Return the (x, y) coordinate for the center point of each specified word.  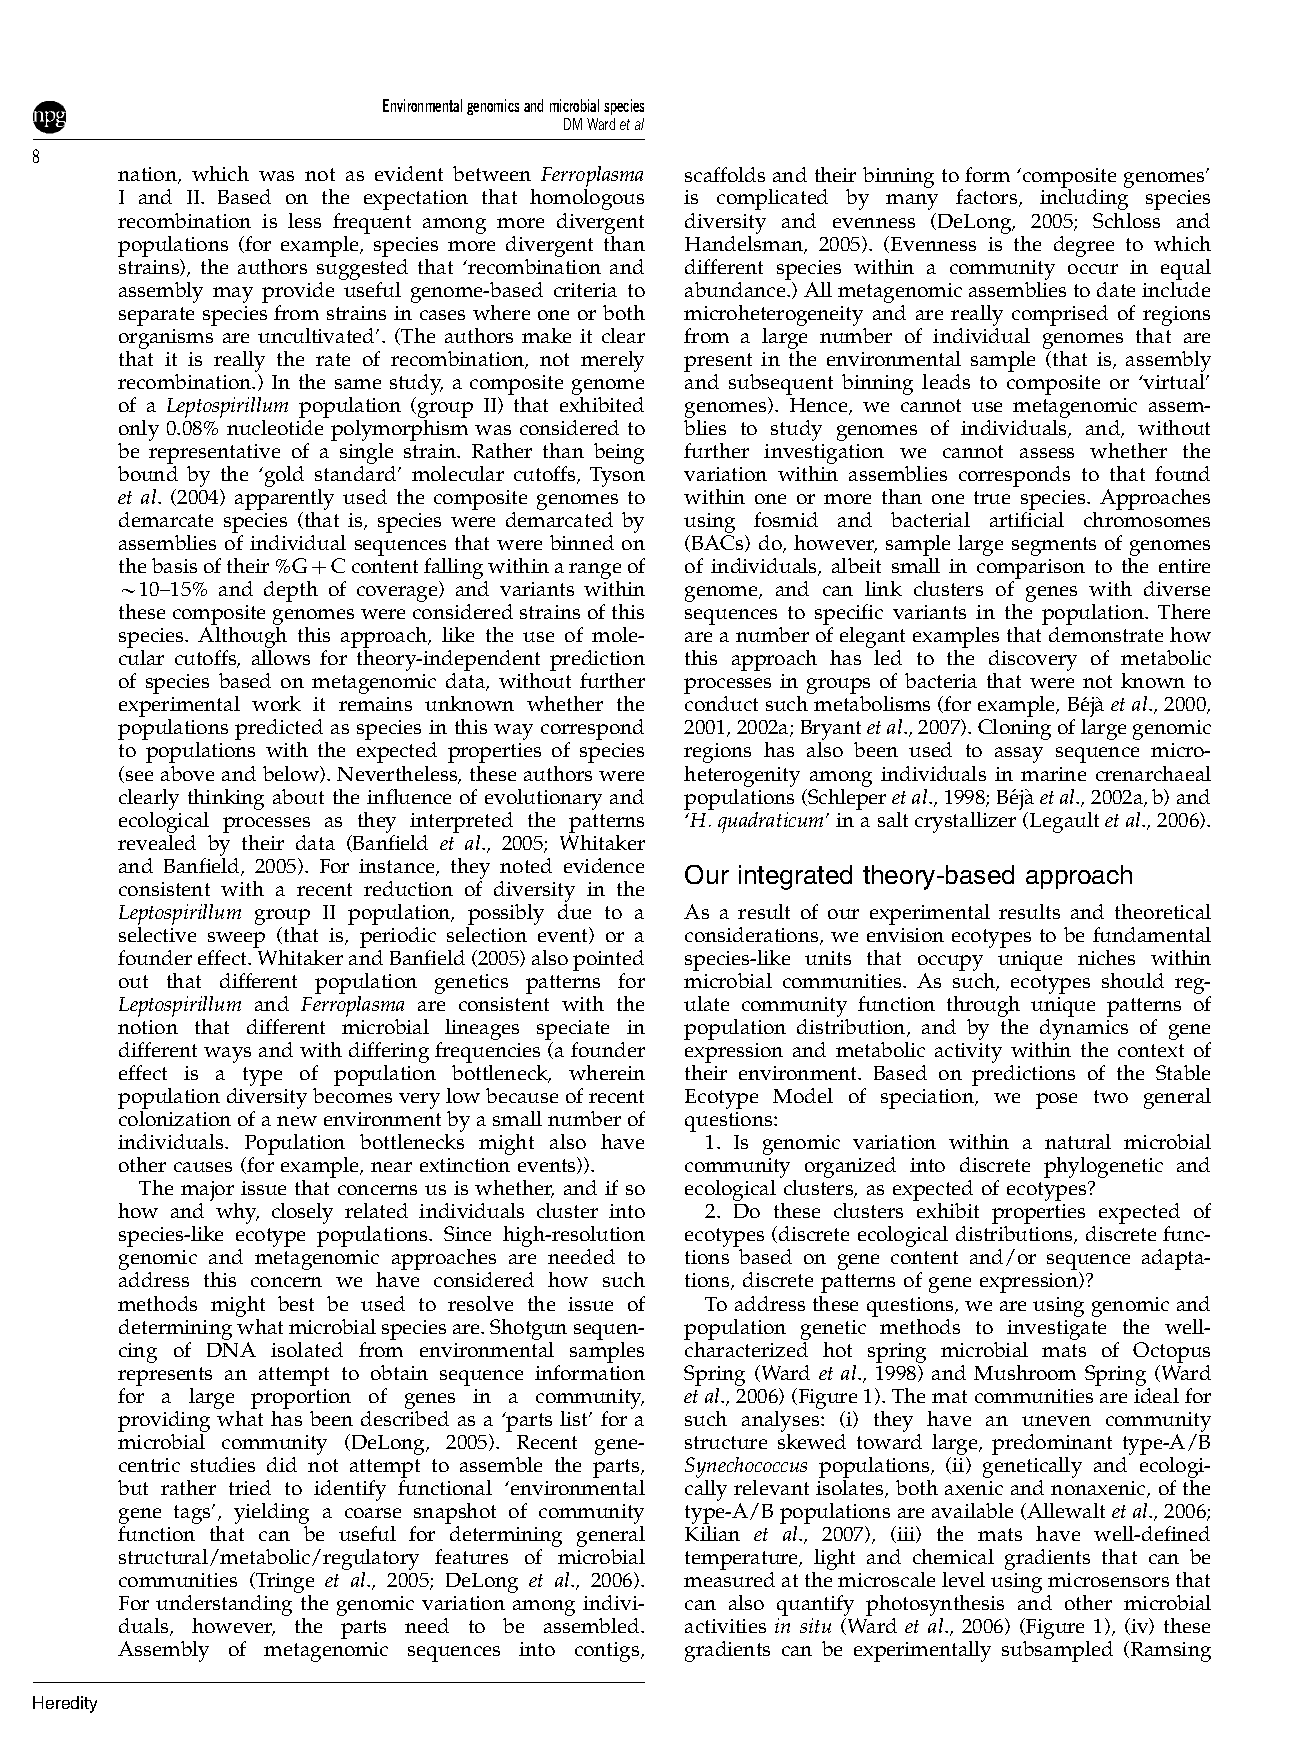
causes (203, 1167)
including (1085, 198)
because (522, 1095)
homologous (587, 199)
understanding (223, 1607)
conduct (721, 703)
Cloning (1014, 729)
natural (1078, 1141)
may (233, 295)
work (276, 703)
